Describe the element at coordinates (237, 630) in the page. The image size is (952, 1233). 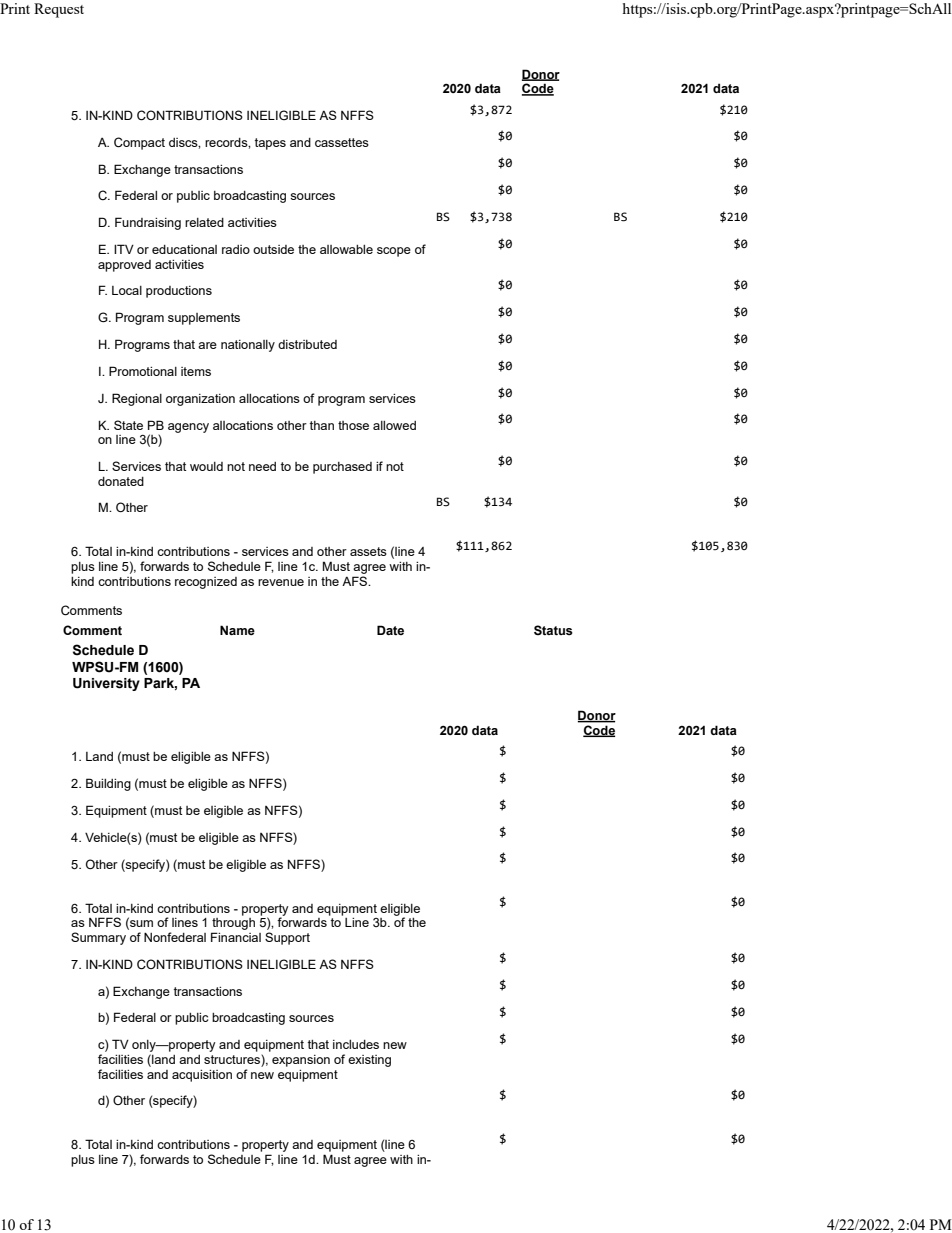
I see `Name` at that location.
